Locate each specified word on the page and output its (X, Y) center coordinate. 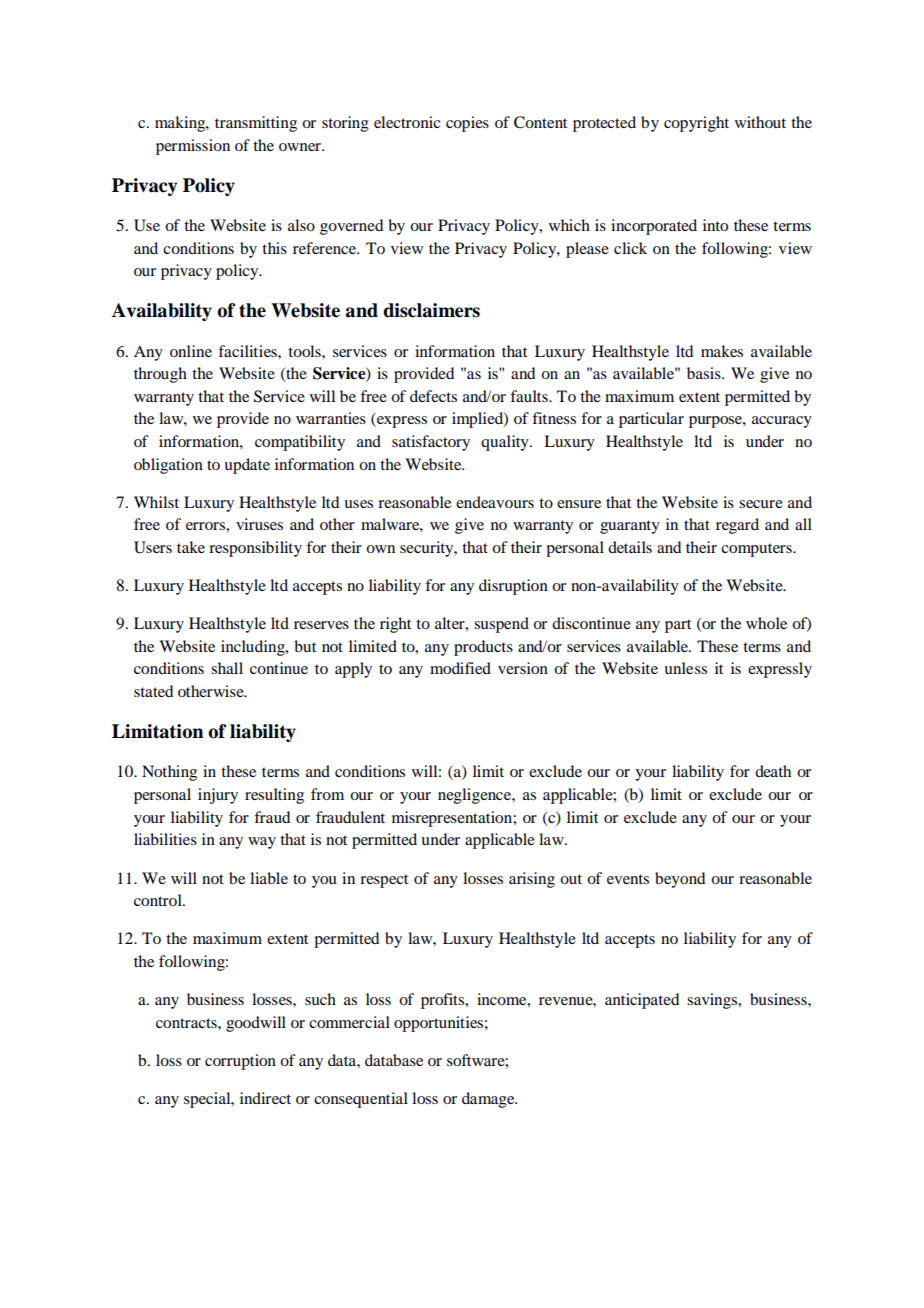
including (254, 648)
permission (193, 147)
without (760, 122)
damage (489, 1100)
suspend (501, 625)
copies (467, 124)
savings (713, 1001)
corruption (240, 1062)
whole (766, 623)
